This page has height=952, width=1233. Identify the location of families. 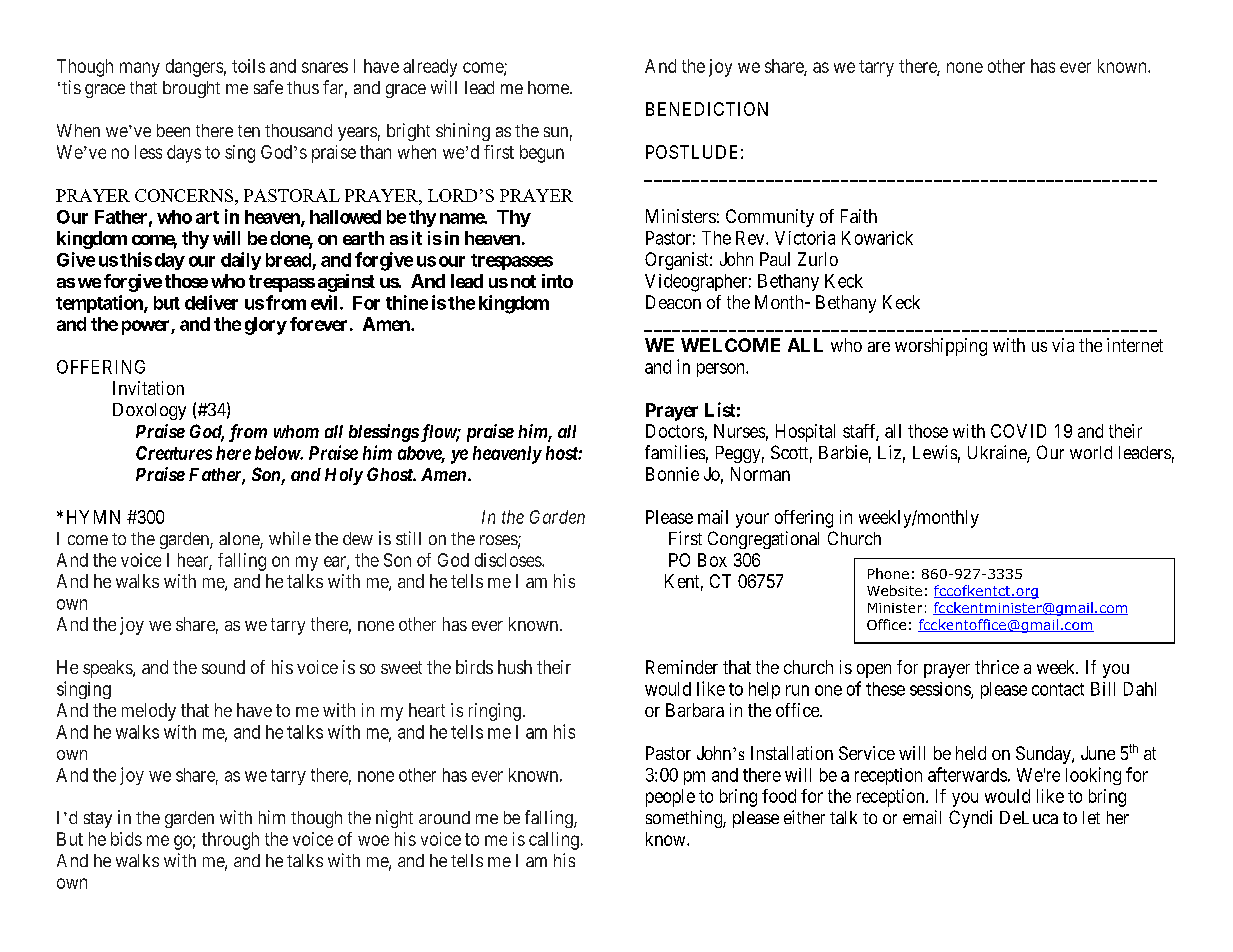
(675, 452).
